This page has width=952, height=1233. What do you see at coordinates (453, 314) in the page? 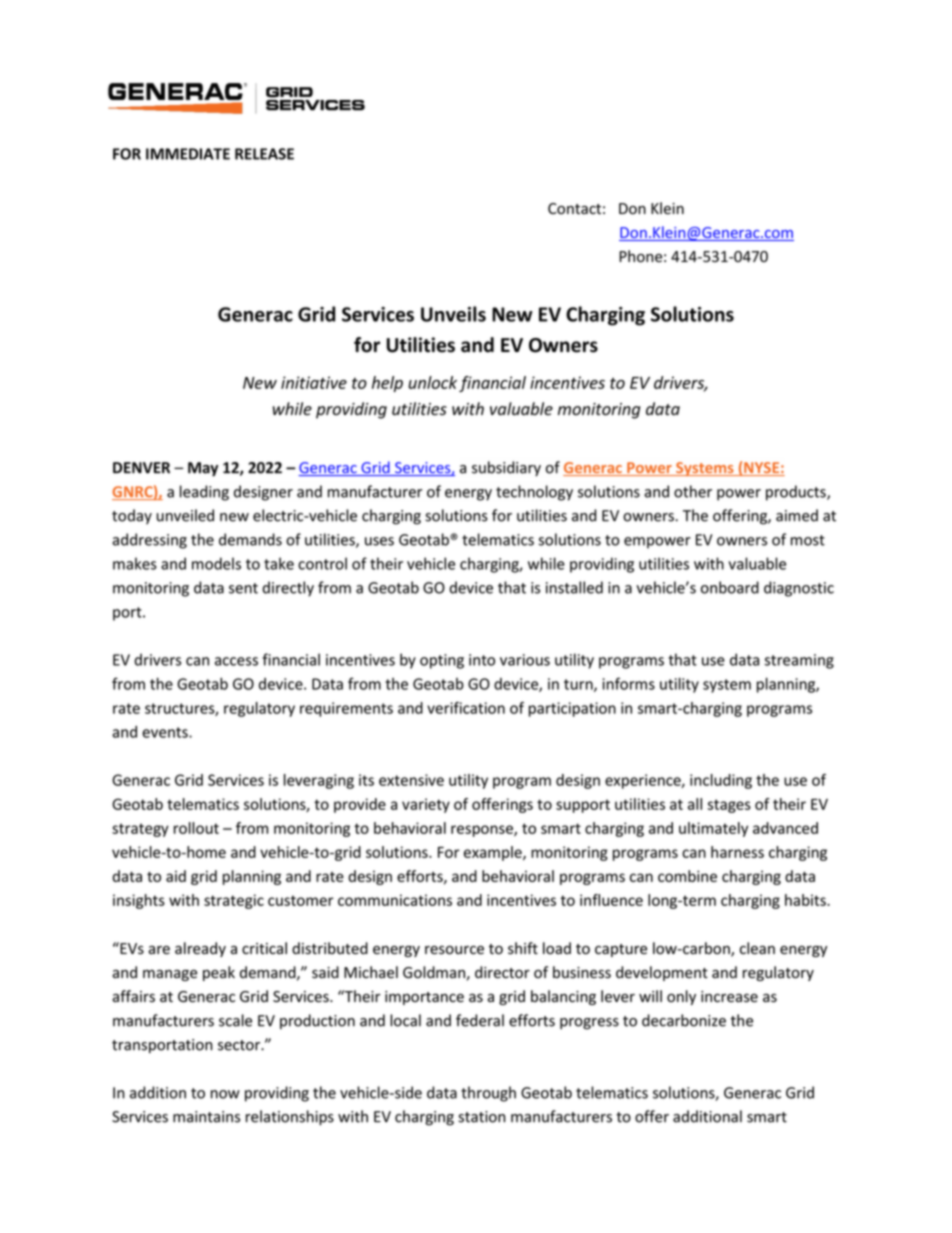
I see `Unveils` at bounding box center [453, 314].
